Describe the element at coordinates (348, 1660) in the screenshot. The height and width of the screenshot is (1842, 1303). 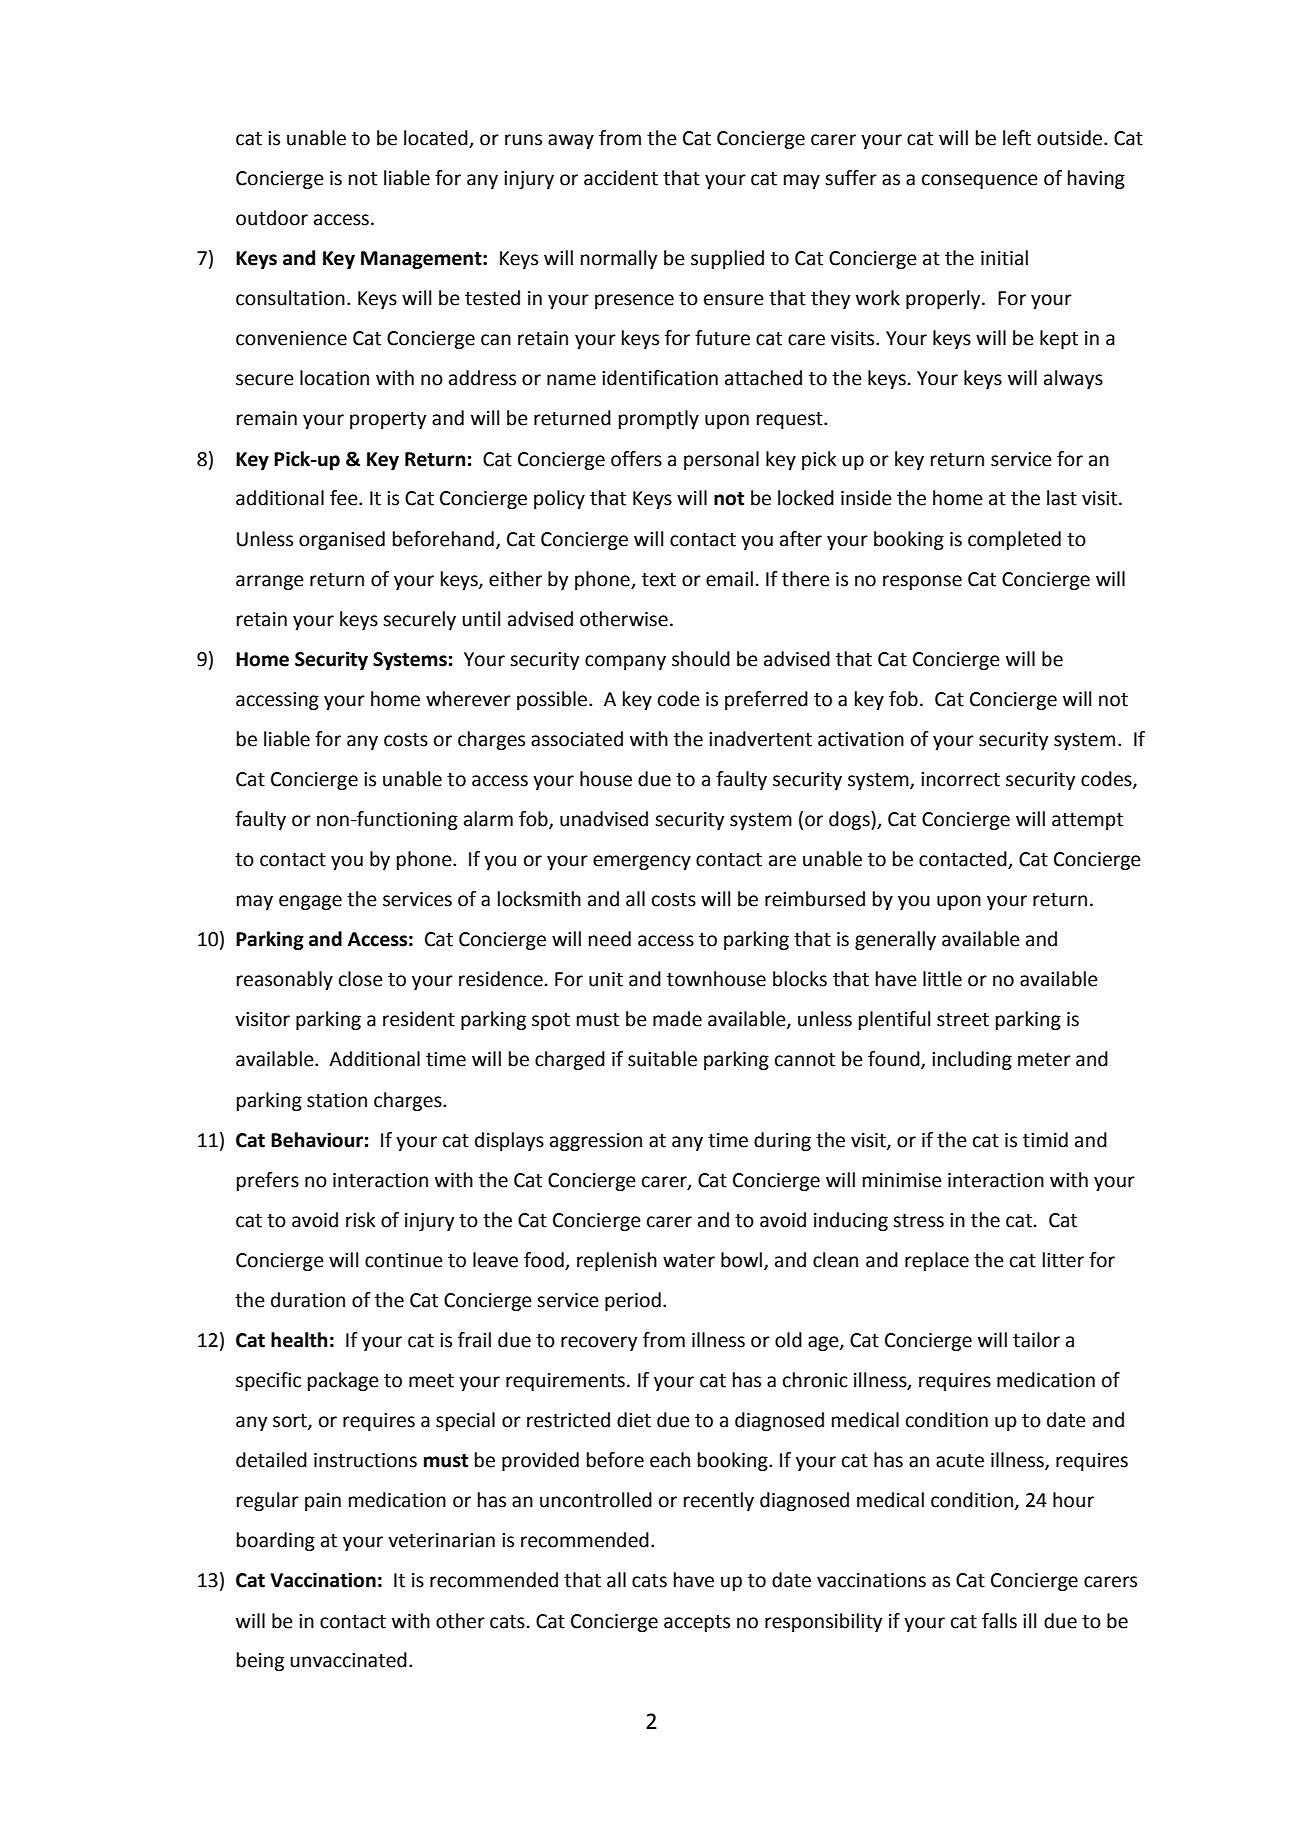
I see `unvaccinated` at that location.
